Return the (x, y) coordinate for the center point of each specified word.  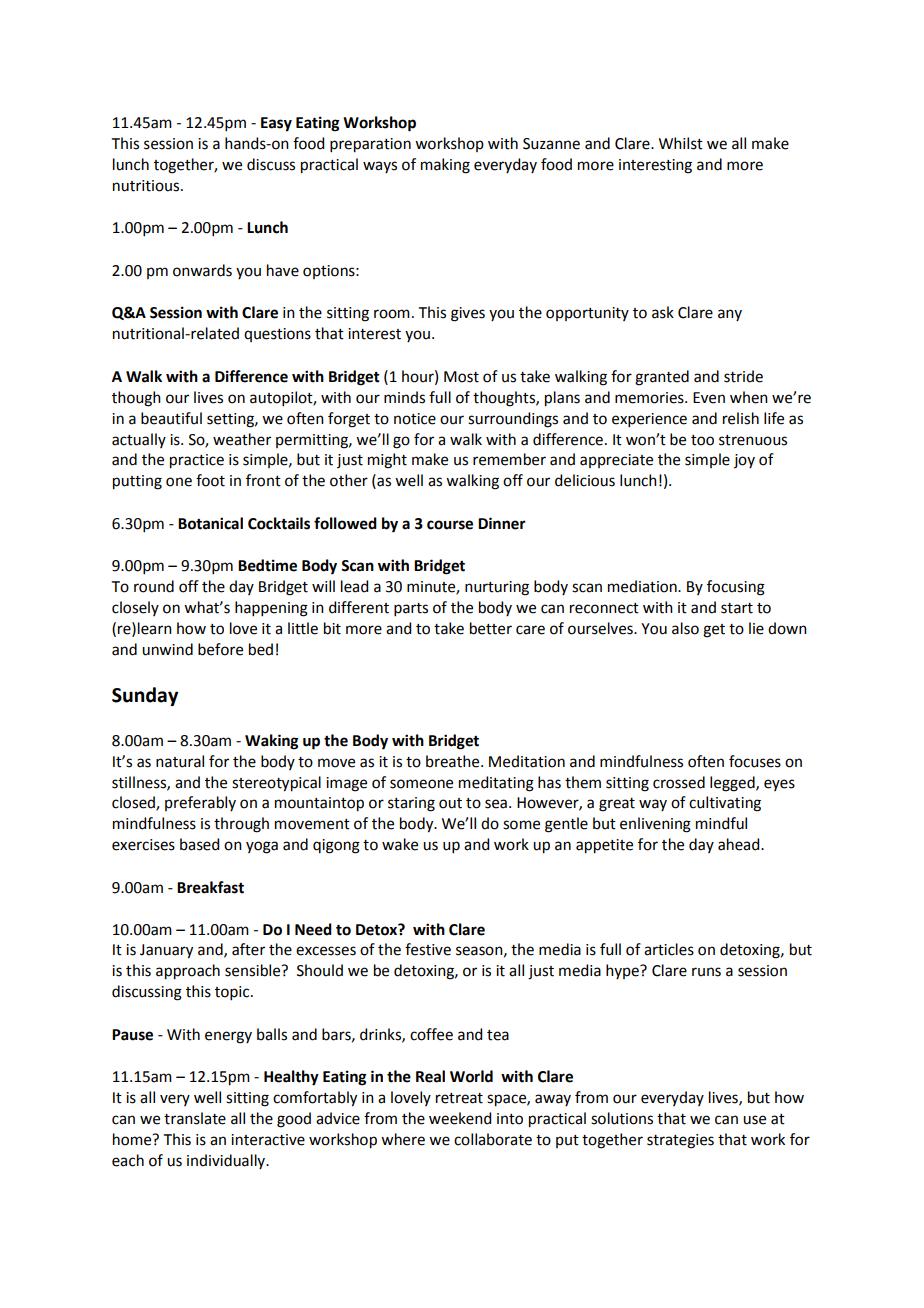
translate (195, 1118)
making (445, 166)
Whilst (681, 143)
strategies (680, 1141)
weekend (460, 1118)
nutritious (147, 186)
